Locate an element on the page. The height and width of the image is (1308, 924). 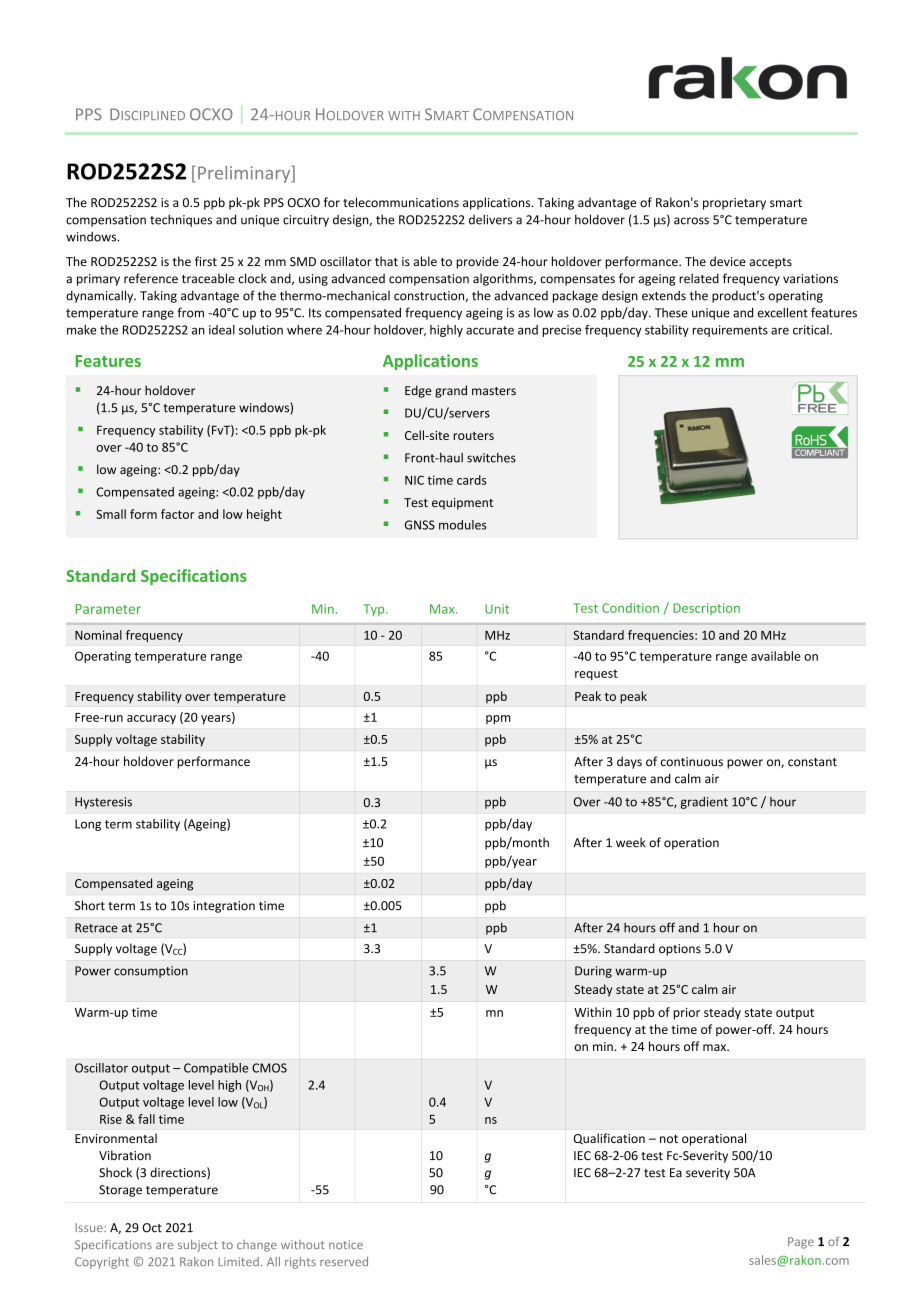
techniques is located at coordinates (181, 220).
